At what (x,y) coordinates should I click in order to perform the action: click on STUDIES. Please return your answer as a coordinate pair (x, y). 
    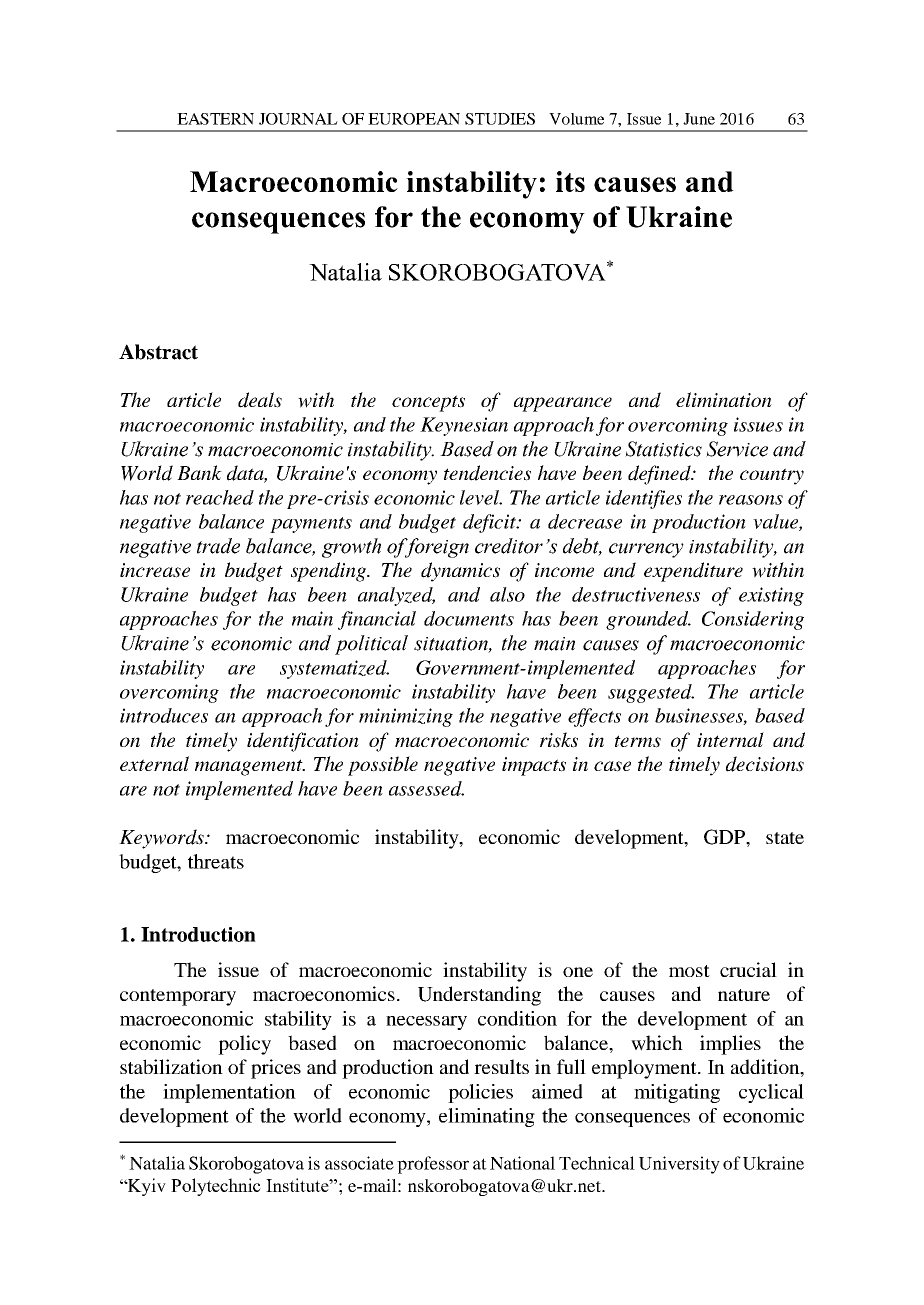
    Looking at the image, I should click on (500, 119).
